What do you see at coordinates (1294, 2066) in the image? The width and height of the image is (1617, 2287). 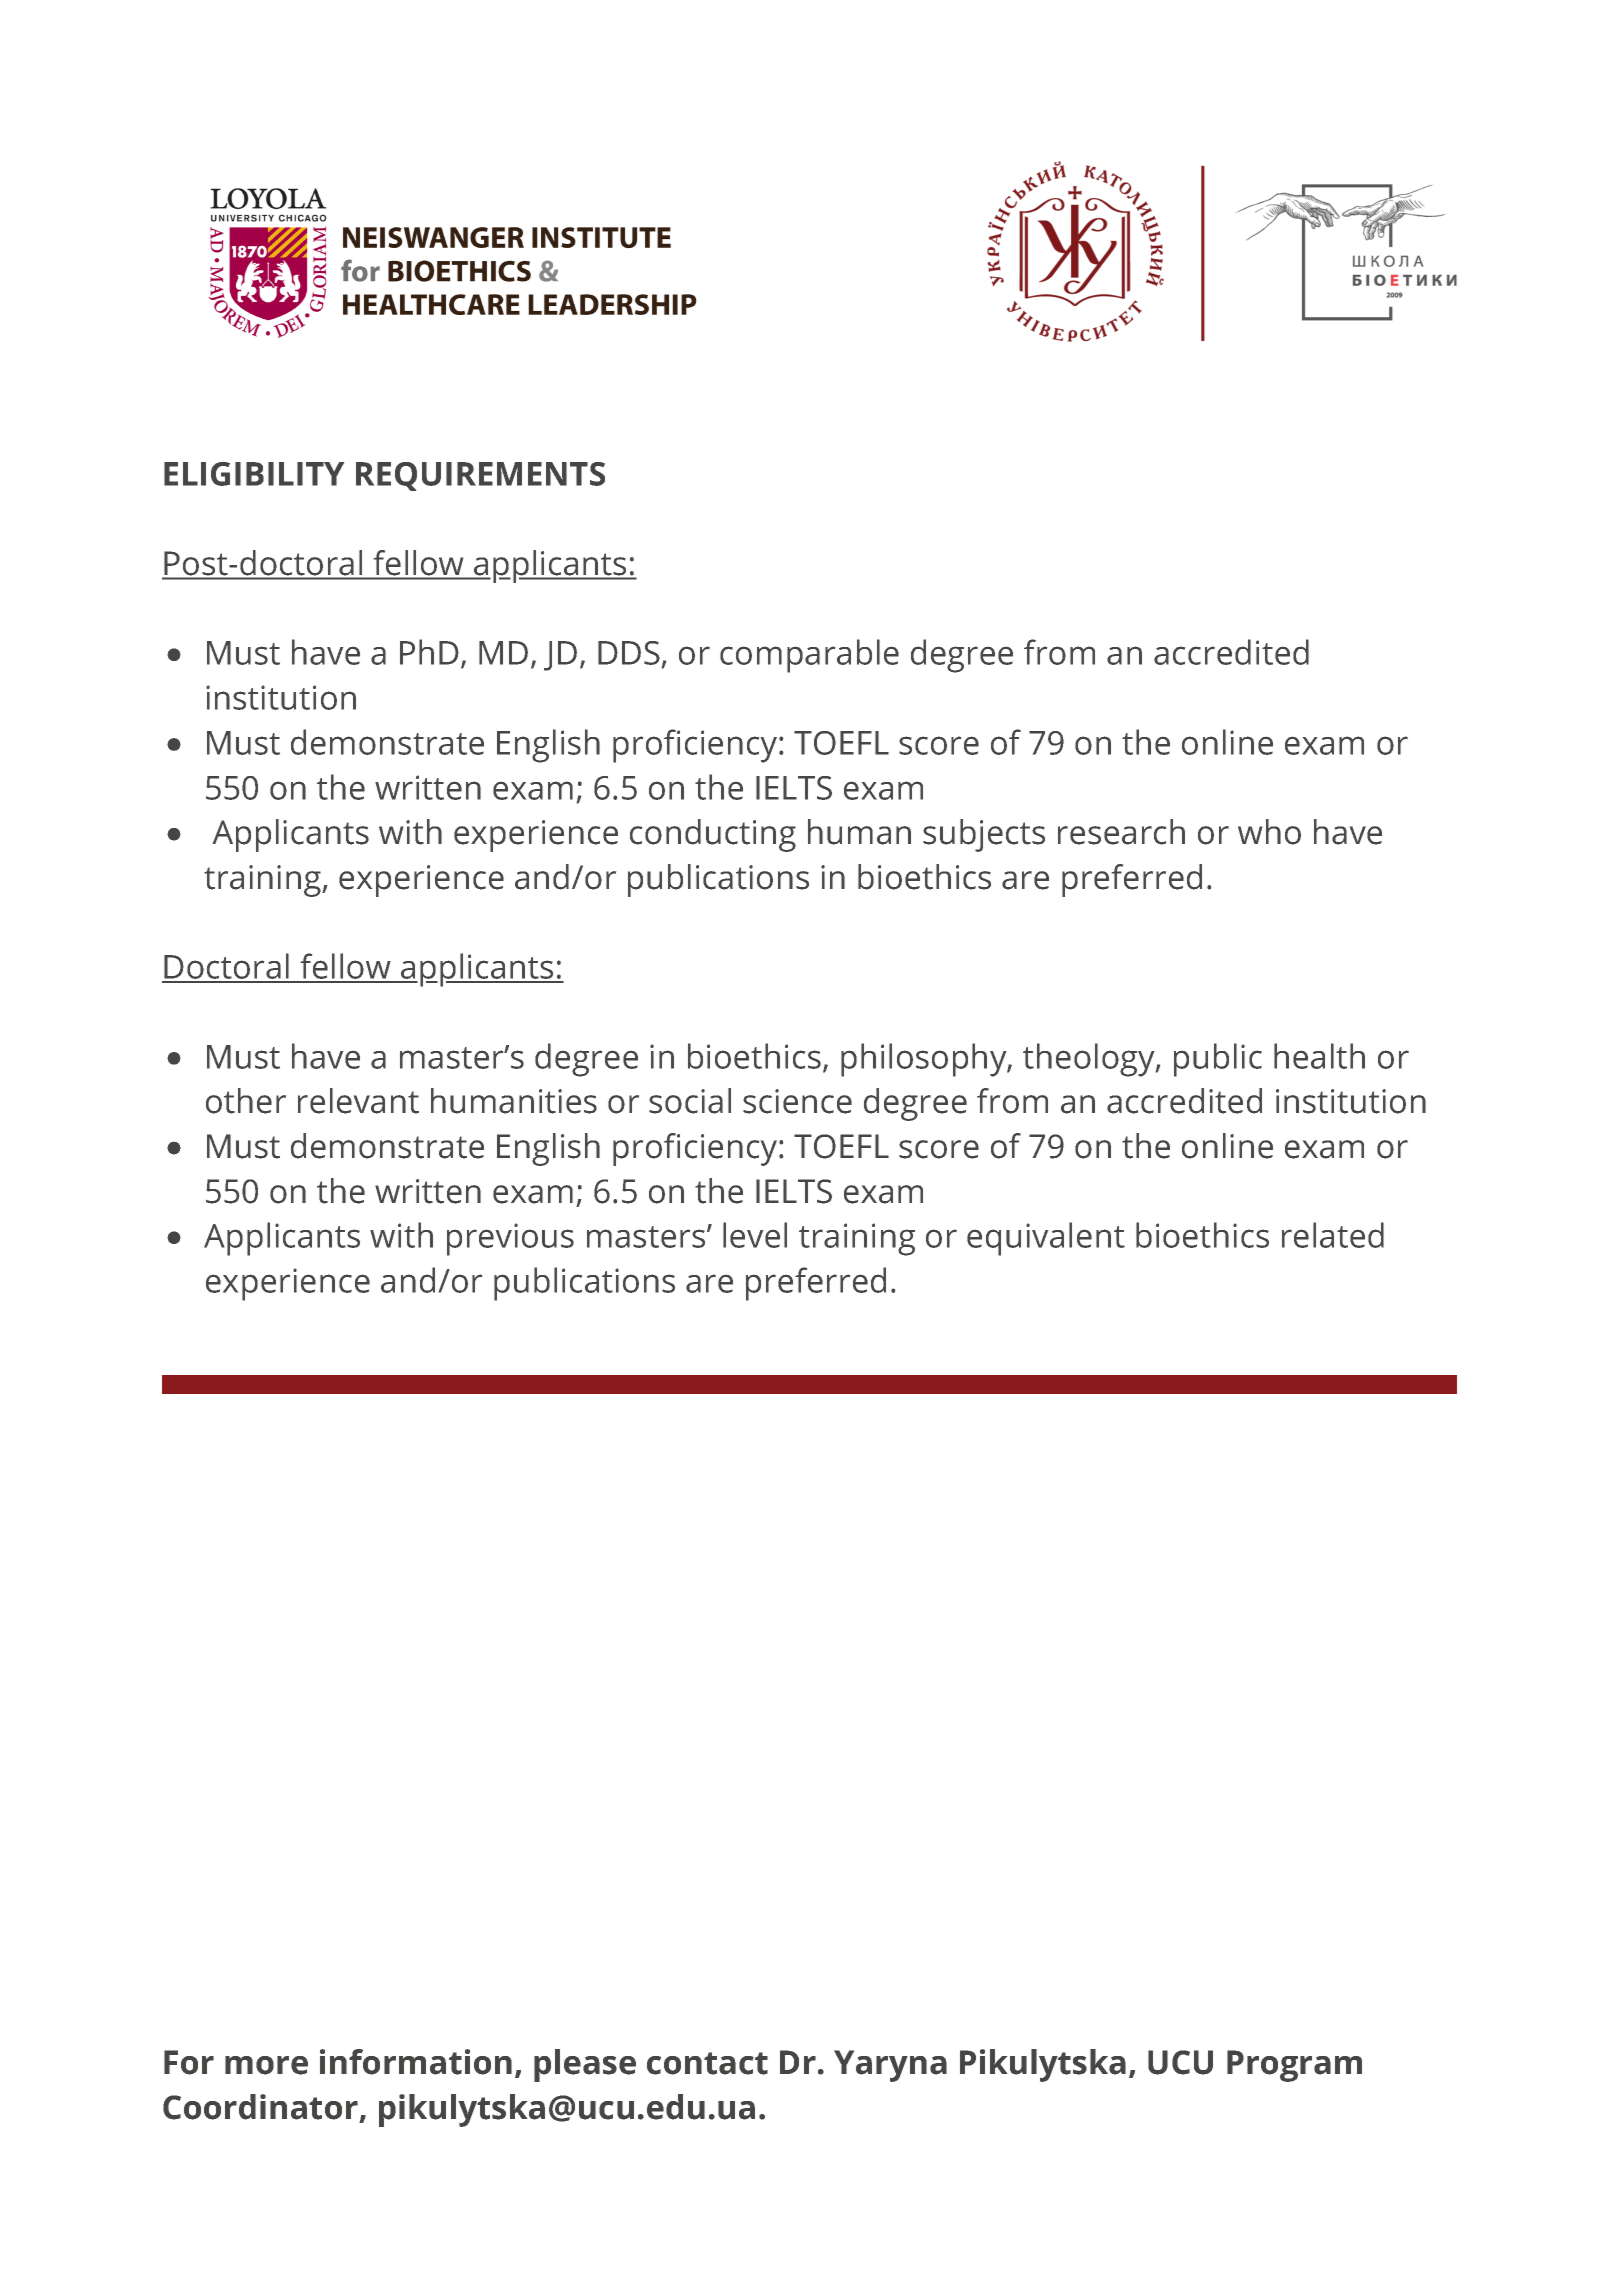 I see `Program` at bounding box center [1294, 2066].
